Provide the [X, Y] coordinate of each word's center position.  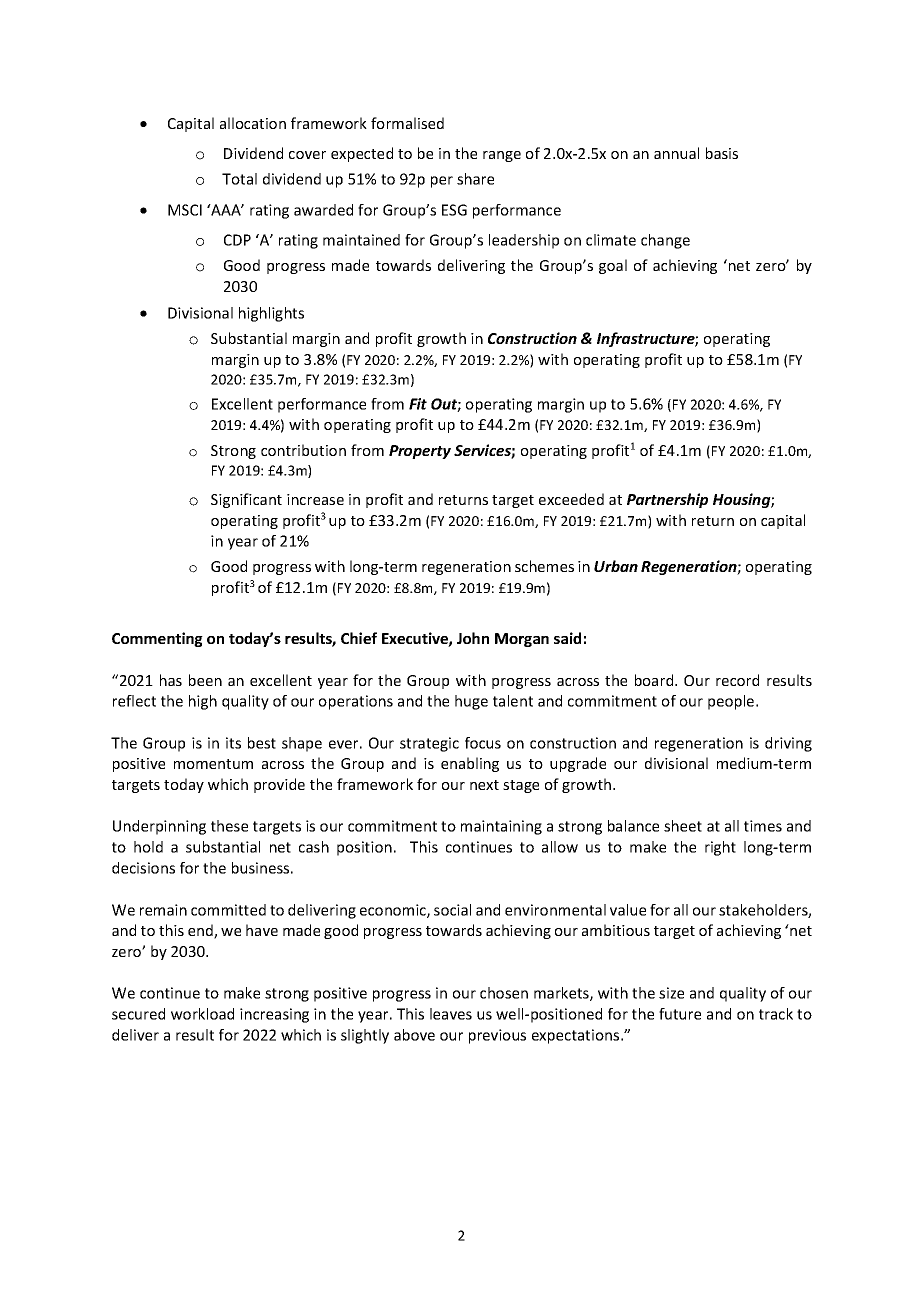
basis [722, 153]
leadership [524, 241]
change [665, 241]
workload [202, 1014]
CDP [237, 240]
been [205, 680]
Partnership [667, 500]
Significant [246, 500]
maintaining [501, 827]
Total [239, 179]
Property [420, 452]
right [720, 848]
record [737, 680]
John [473, 638]
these [229, 826]
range [502, 156]
